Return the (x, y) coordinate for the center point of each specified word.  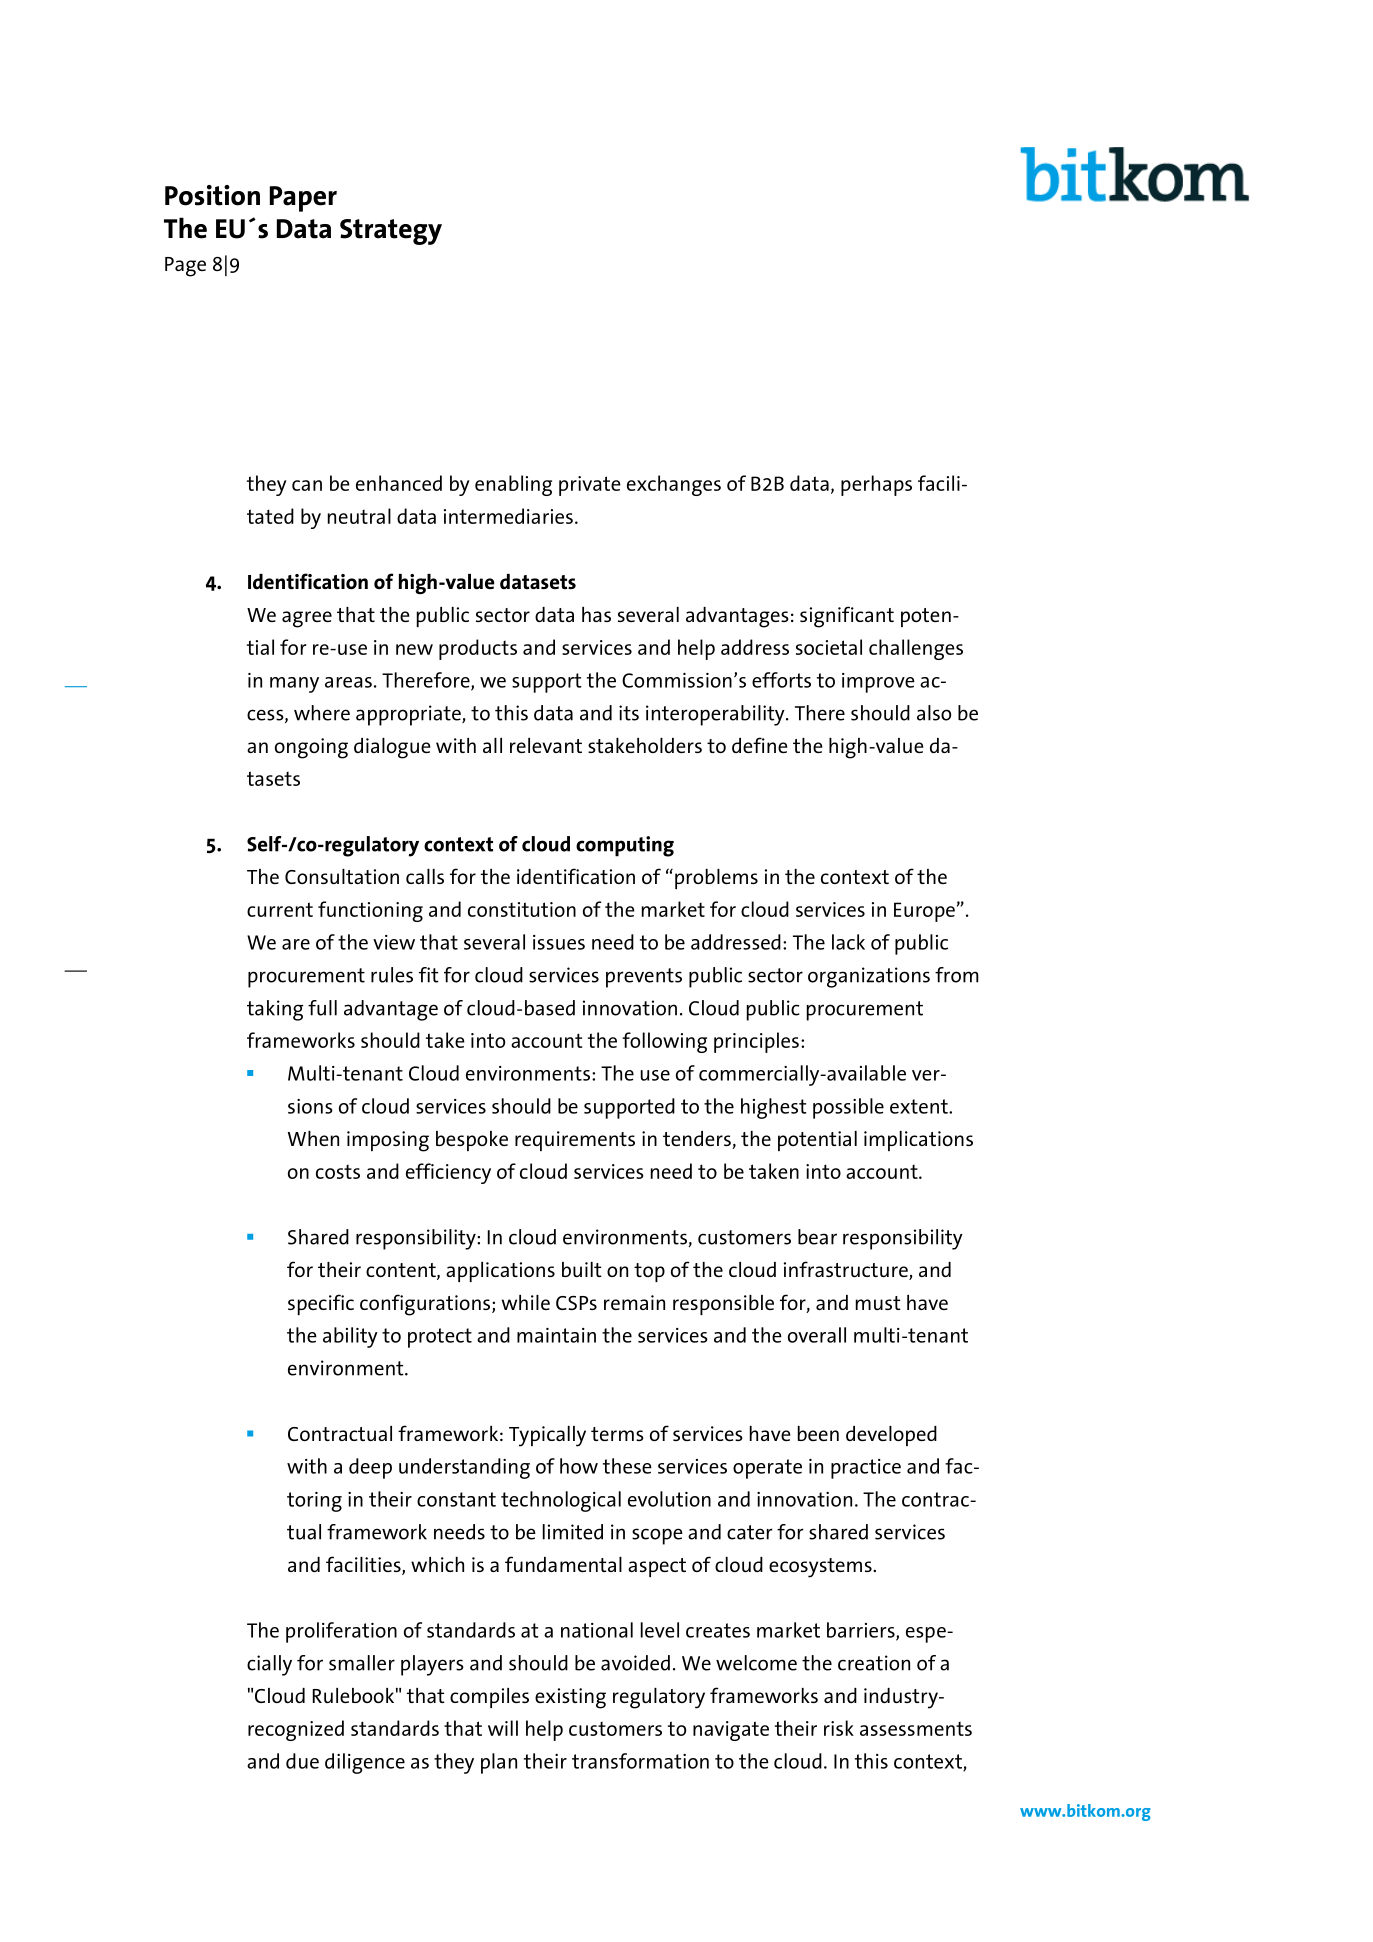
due (302, 1761)
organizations (869, 977)
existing (570, 1698)
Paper (303, 199)
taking (275, 1010)
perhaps (876, 485)
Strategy (391, 232)
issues (559, 942)
